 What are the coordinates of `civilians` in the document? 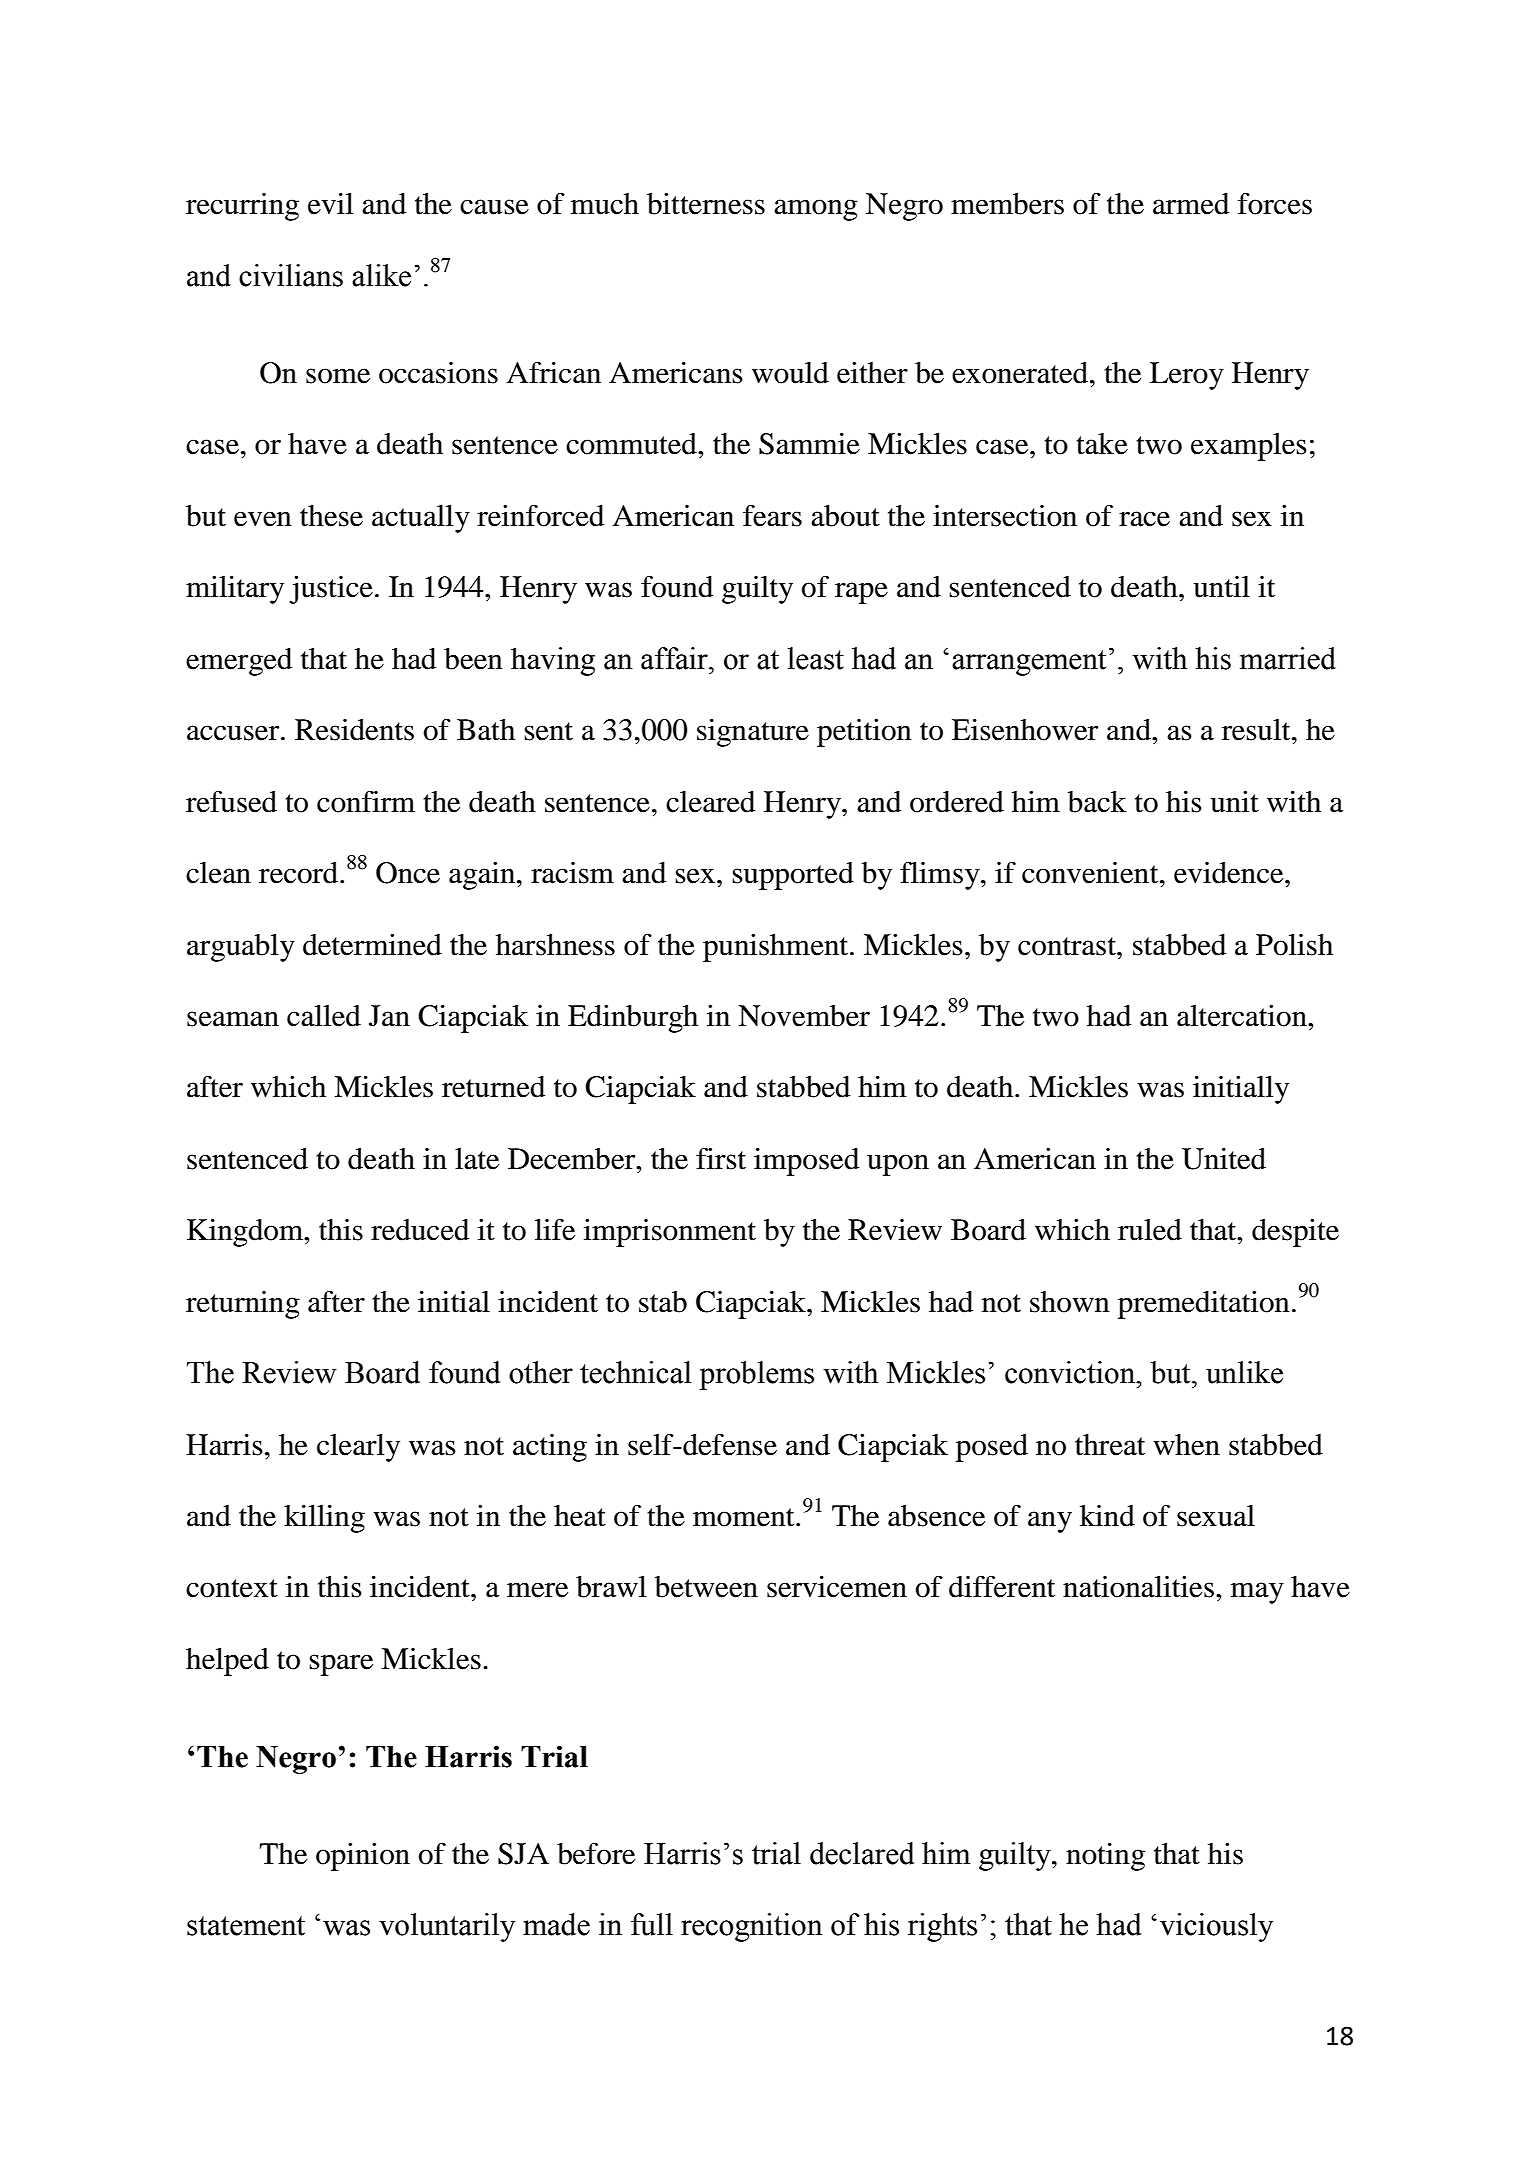 It's located at (291, 275).
